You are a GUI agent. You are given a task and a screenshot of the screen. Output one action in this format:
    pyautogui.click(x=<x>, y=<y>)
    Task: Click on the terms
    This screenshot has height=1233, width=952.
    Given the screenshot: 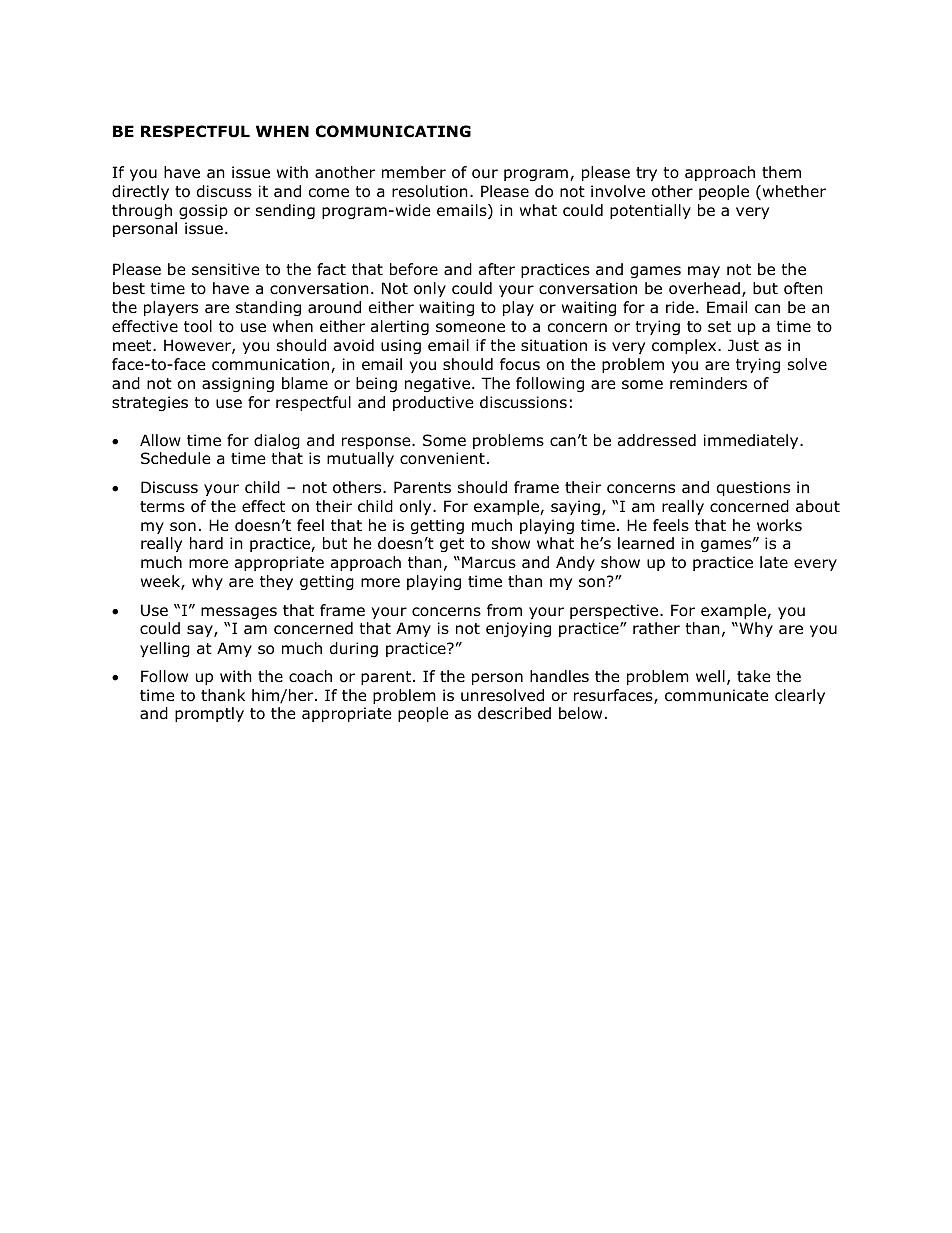 What is the action you would take?
    pyautogui.click(x=162, y=506)
